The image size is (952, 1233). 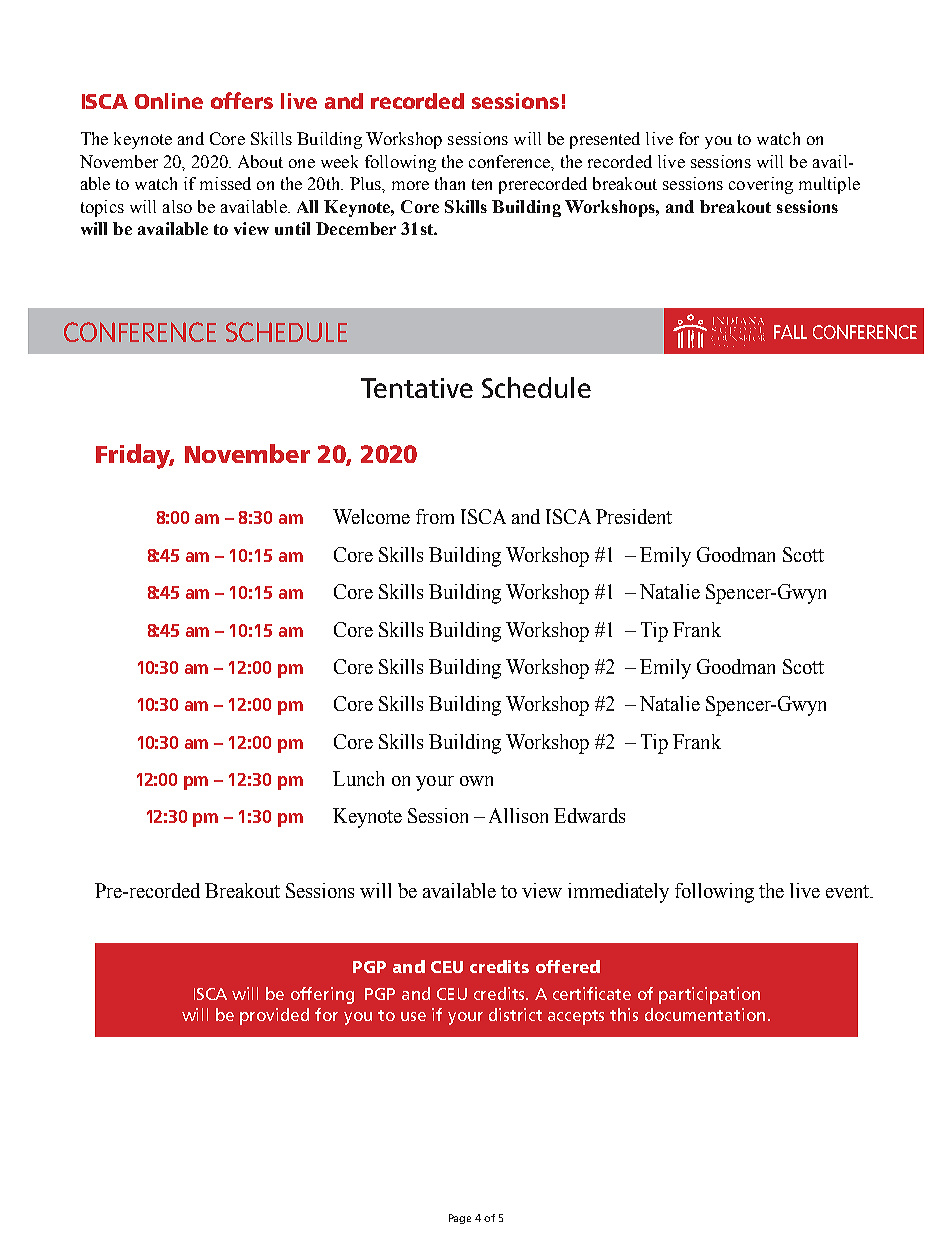 I want to click on documentation, so click(x=705, y=1014).
